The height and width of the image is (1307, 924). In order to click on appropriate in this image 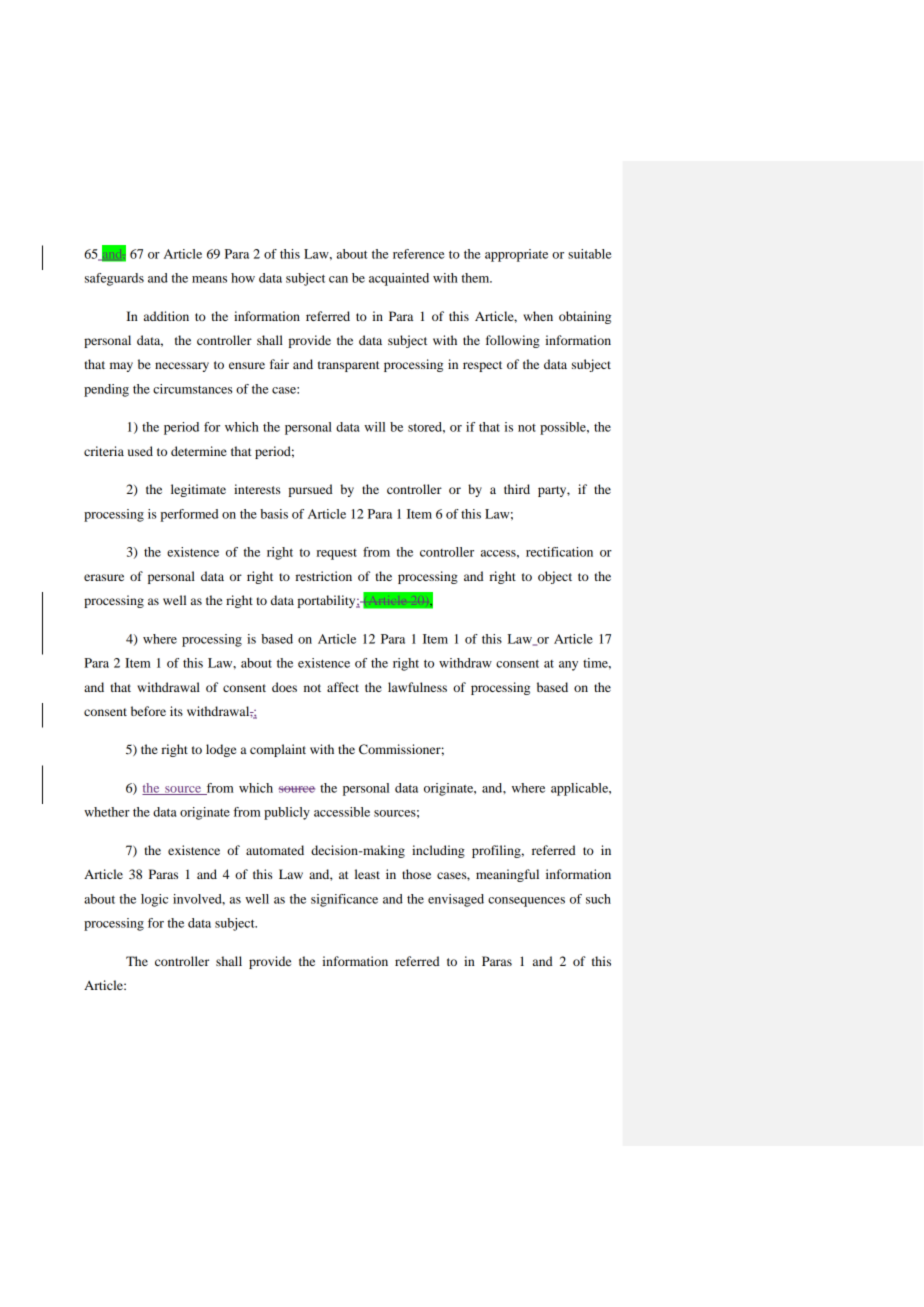, I will do `click(516, 255)`.
